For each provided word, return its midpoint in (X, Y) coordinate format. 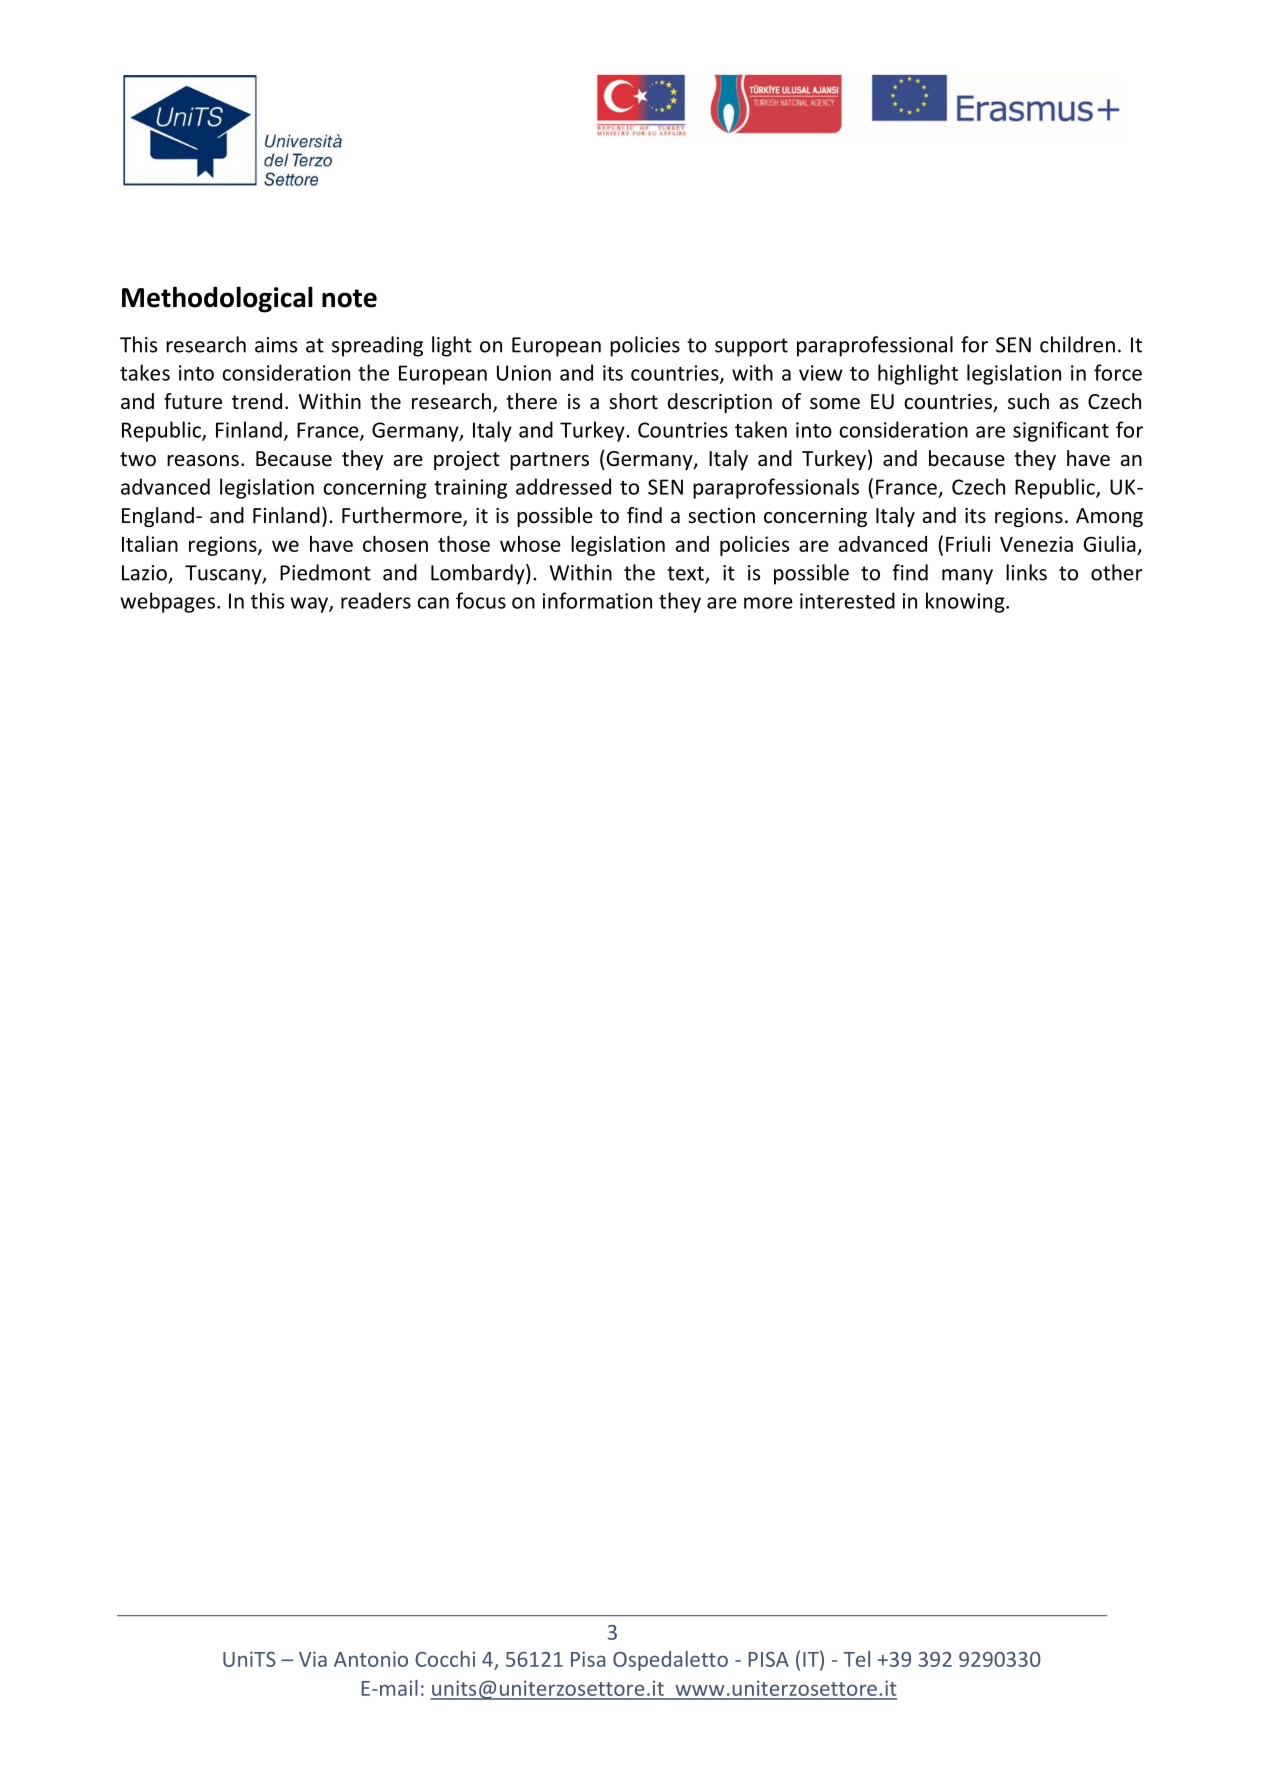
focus (481, 600)
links (1026, 572)
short (633, 401)
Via (313, 1659)
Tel (857, 1659)
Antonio (371, 1659)
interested (847, 600)
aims (276, 345)
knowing (966, 602)
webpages (167, 602)
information (597, 600)
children (1077, 344)
